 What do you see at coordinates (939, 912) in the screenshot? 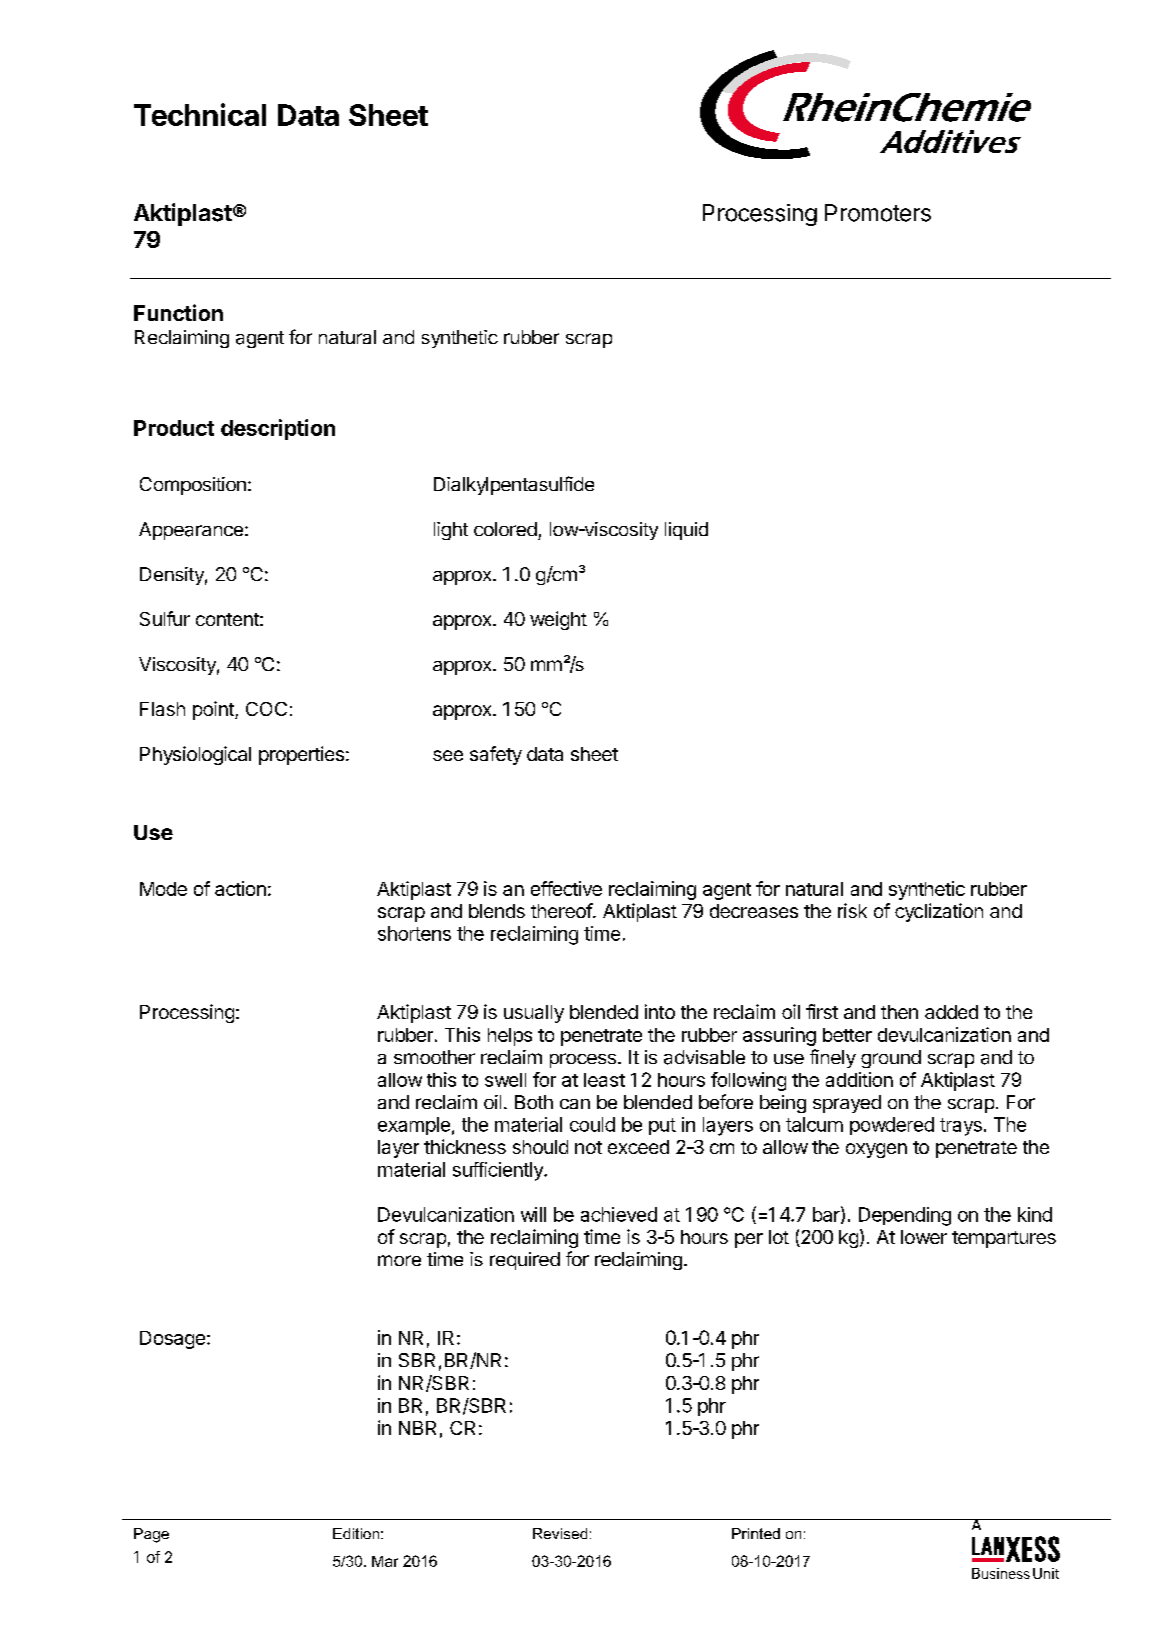
I see `cyclization` at bounding box center [939, 912].
